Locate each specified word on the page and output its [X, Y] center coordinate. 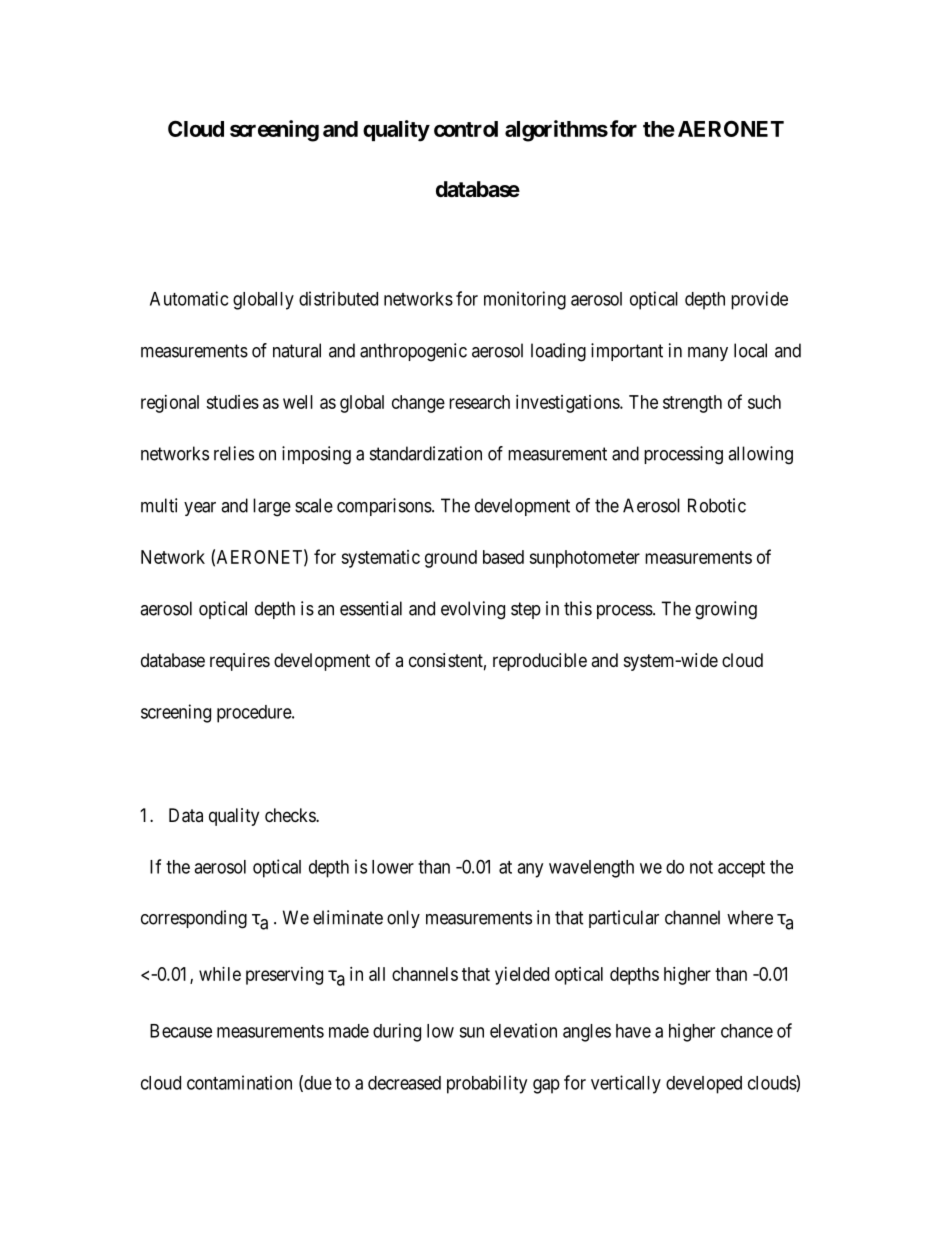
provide [759, 300]
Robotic [717, 505]
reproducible [540, 662]
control [466, 129]
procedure [255, 714]
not [701, 867]
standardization [426, 453]
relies [234, 453]
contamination [239, 1082]
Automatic [189, 298]
